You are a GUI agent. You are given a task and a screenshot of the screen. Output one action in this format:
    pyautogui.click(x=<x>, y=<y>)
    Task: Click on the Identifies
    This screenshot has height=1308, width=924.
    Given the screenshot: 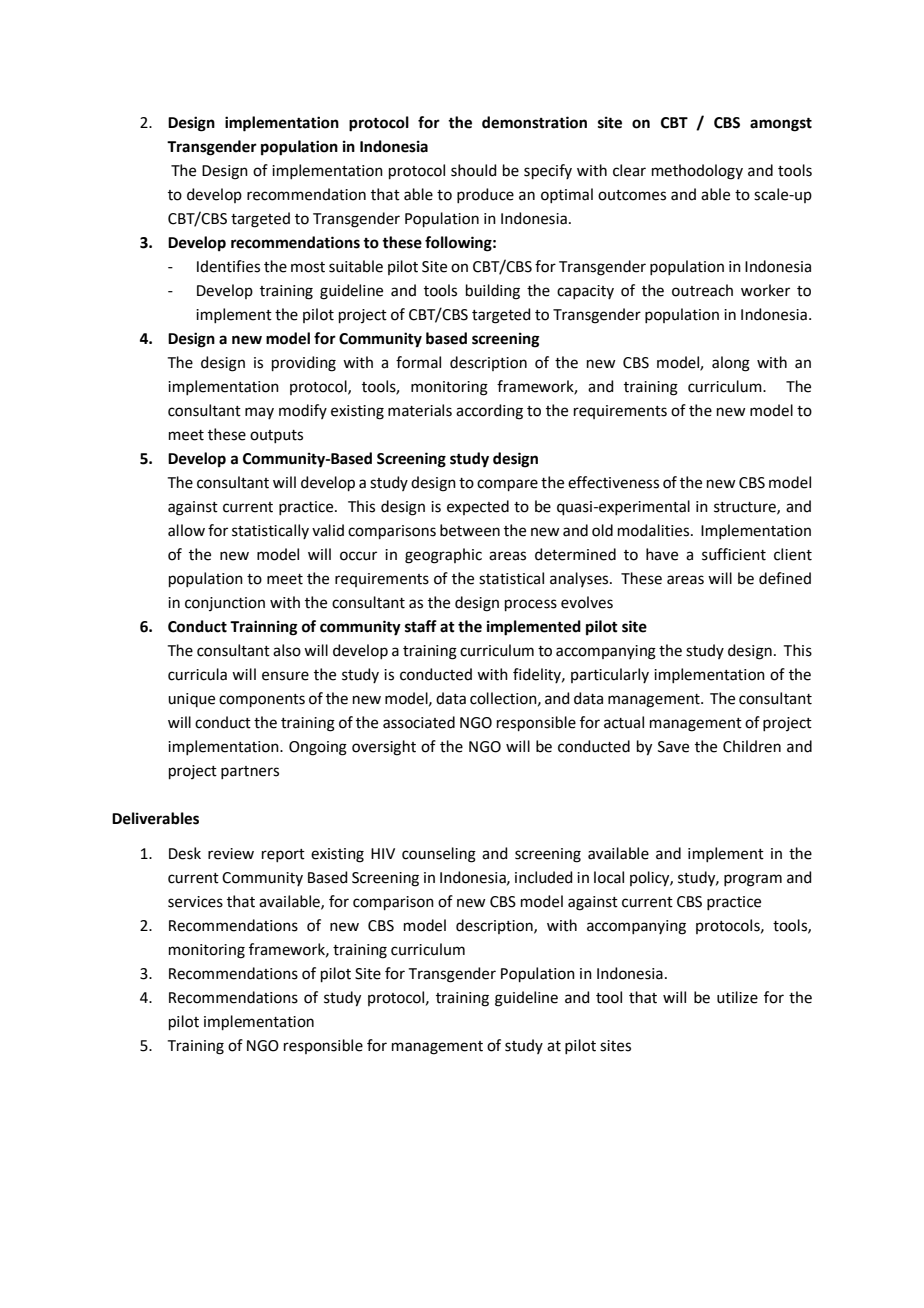 What is the action you would take?
    pyautogui.click(x=228, y=266)
